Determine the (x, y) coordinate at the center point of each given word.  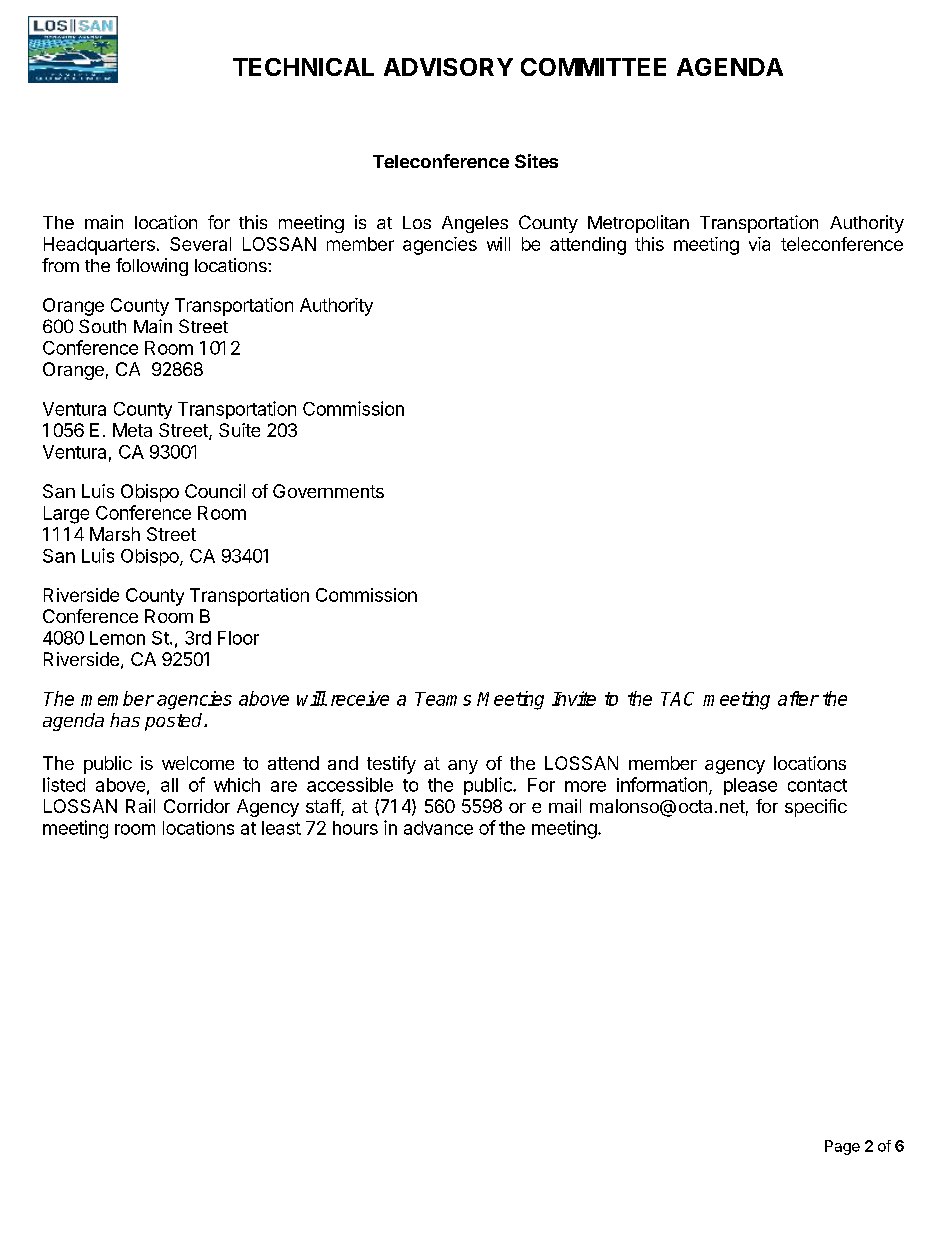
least (281, 828)
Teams (443, 699)
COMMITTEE (593, 67)
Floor (238, 638)
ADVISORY (448, 67)
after (798, 698)
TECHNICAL (303, 67)
